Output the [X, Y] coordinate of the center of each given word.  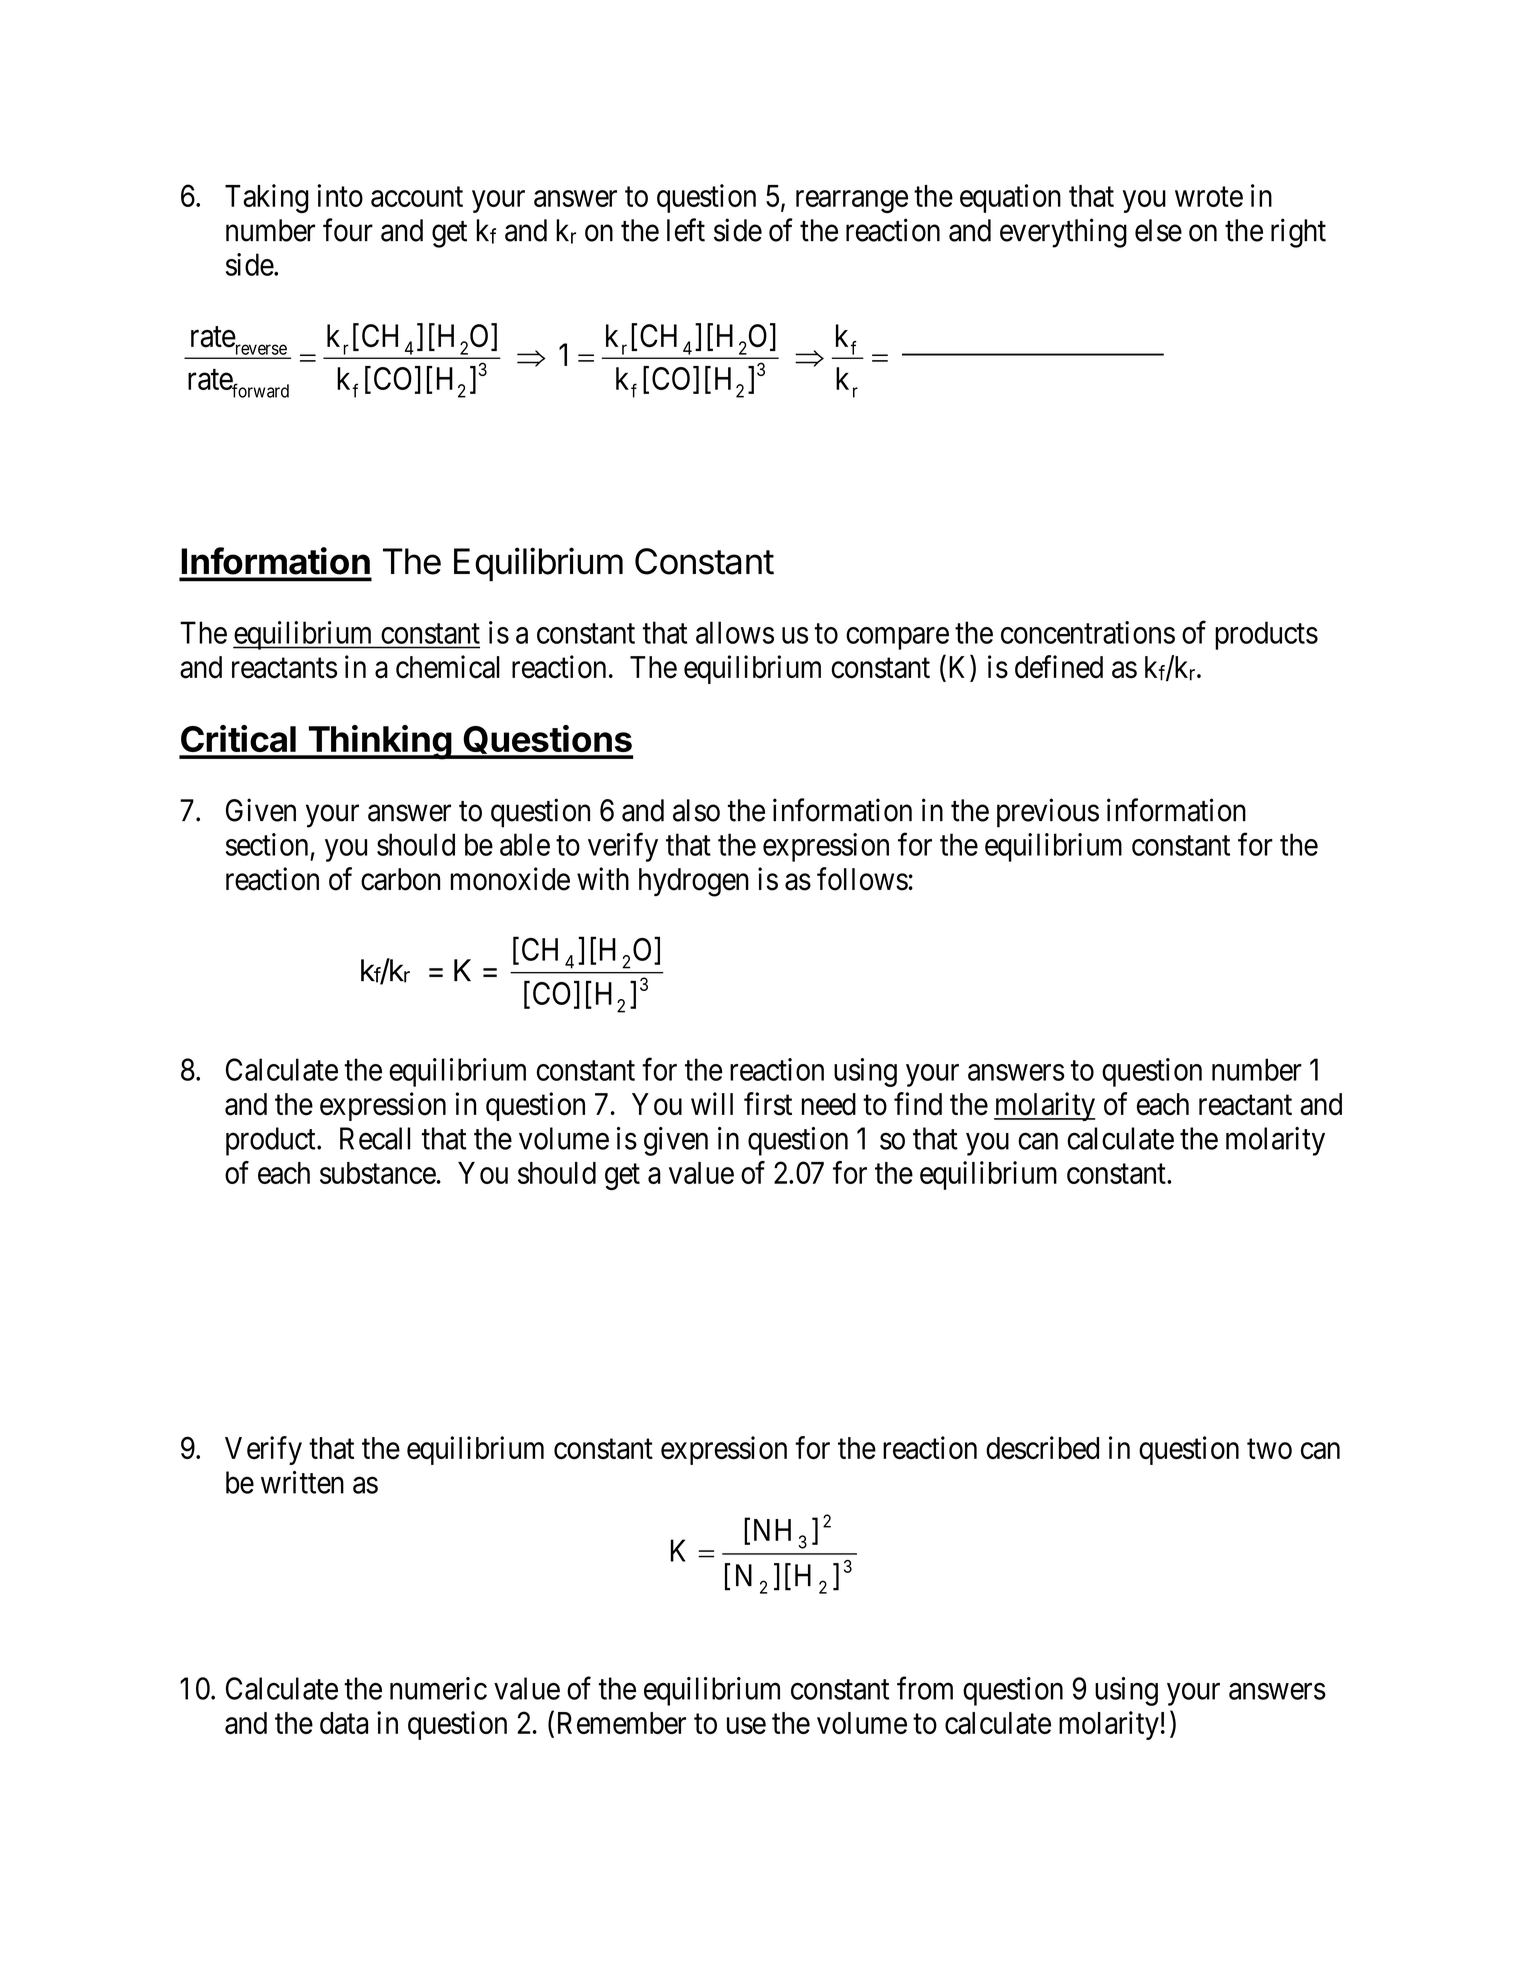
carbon [400, 879]
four [348, 230]
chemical [448, 667]
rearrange [852, 201]
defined [1059, 667]
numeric [438, 1688]
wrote [1209, 197]
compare [897, 638]
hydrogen [694, 882]
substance [378, 1173]
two [1269, 1449]
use [746, 1726]
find [918, 1104]
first [768, 1104]
